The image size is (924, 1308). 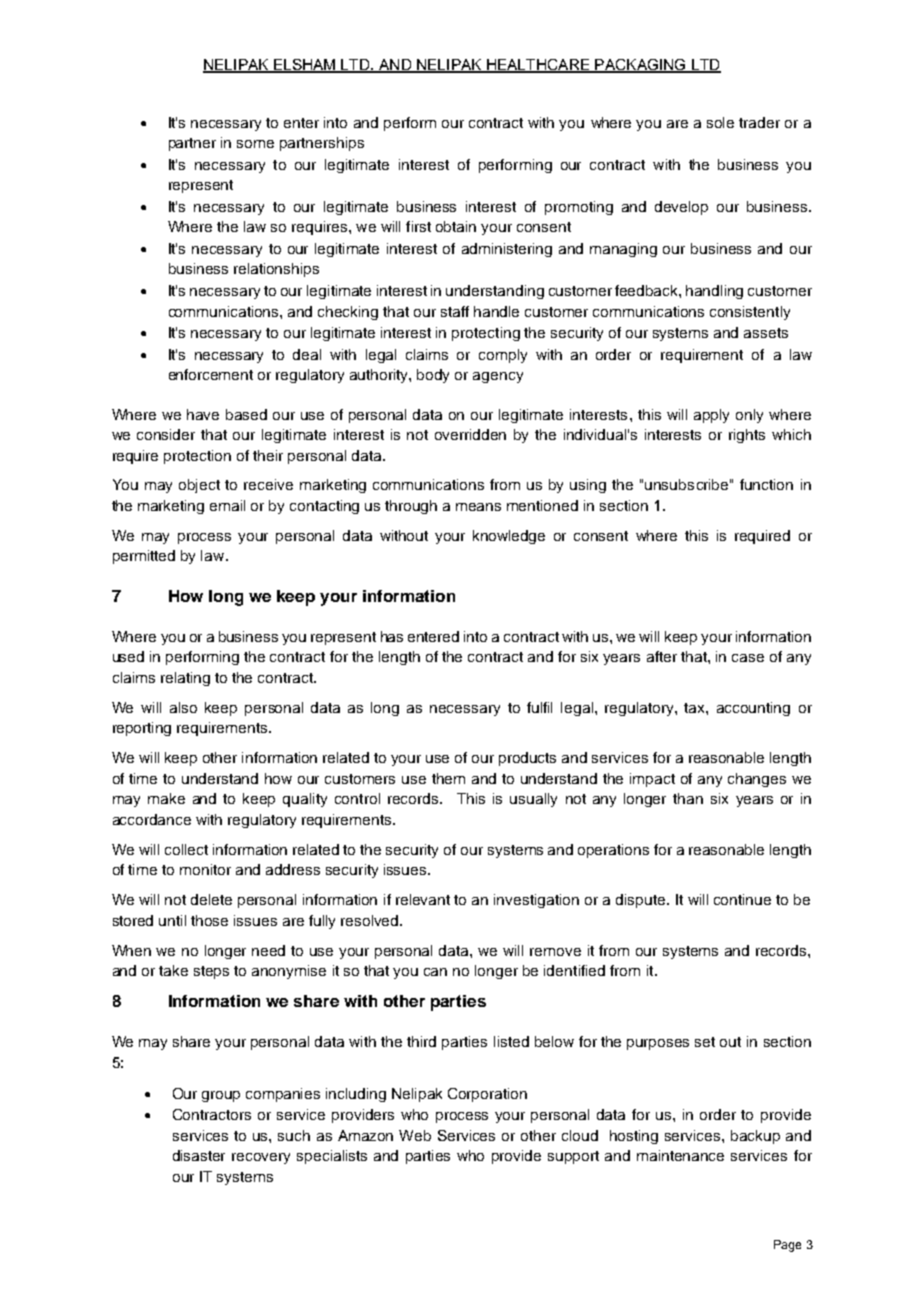 I want to click on maintenance, so click(x=680, y=1155).
